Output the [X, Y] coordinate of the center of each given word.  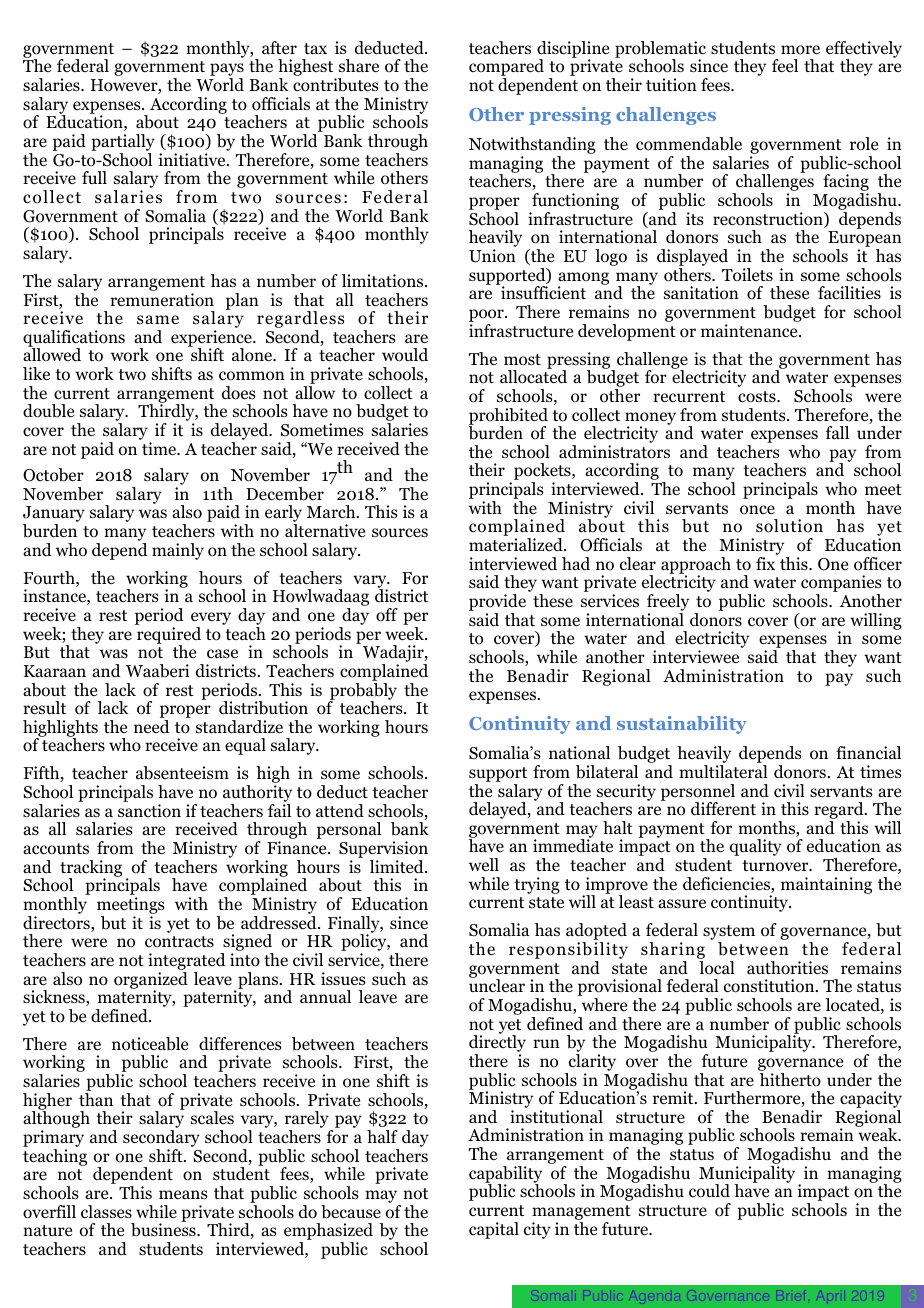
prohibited [508, 417]
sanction [149, 811]
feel [785, 65]
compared [506, 69]
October [53, 475]
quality [756, 847]
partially [123, 144]
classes [106, 1211]
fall [837, 432]
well [484, 864]
